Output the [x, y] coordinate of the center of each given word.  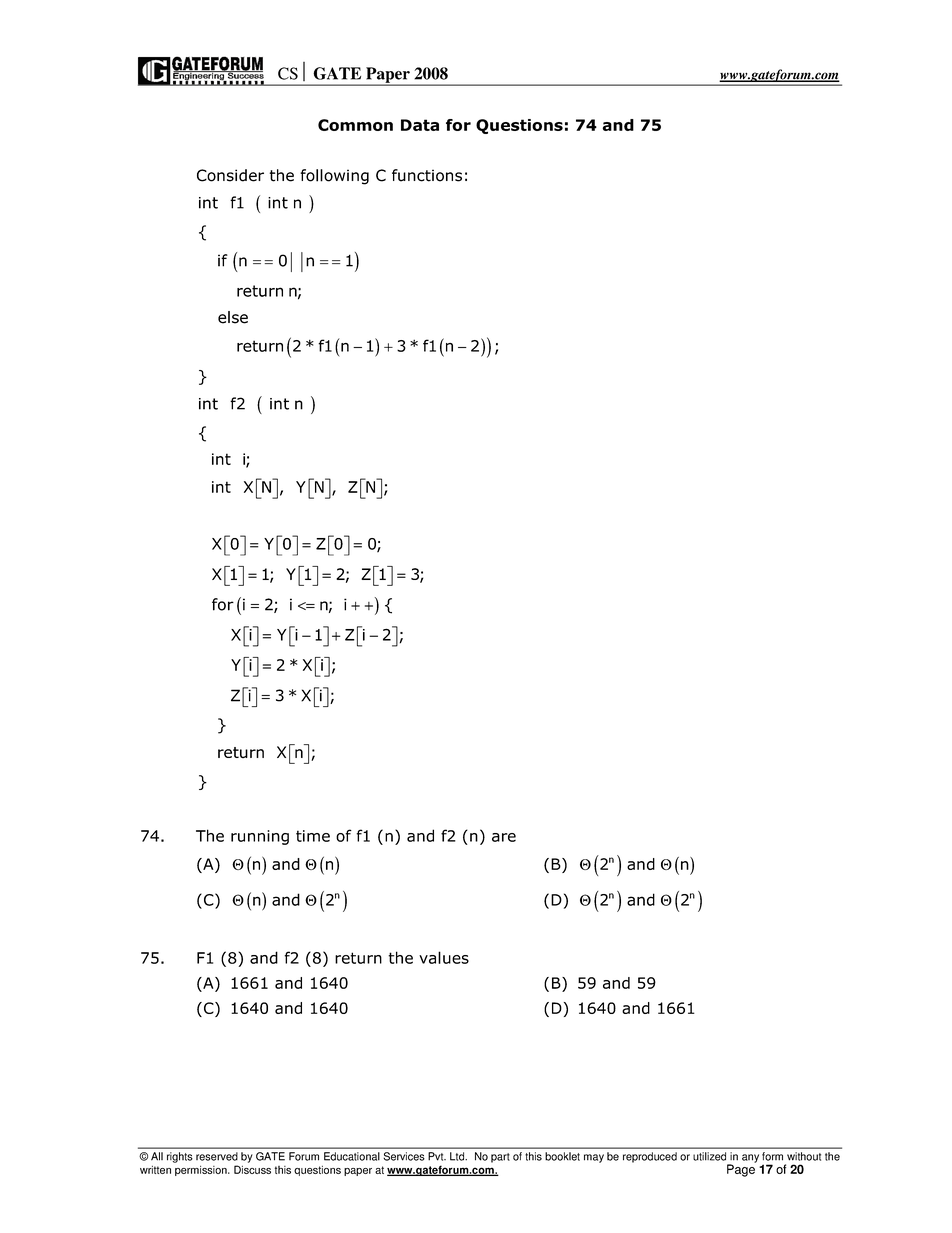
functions [427, 175]
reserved [217, 1156]
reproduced [650, 1157]
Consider [230, 175]
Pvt [437, 1156]
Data [420, 125]
